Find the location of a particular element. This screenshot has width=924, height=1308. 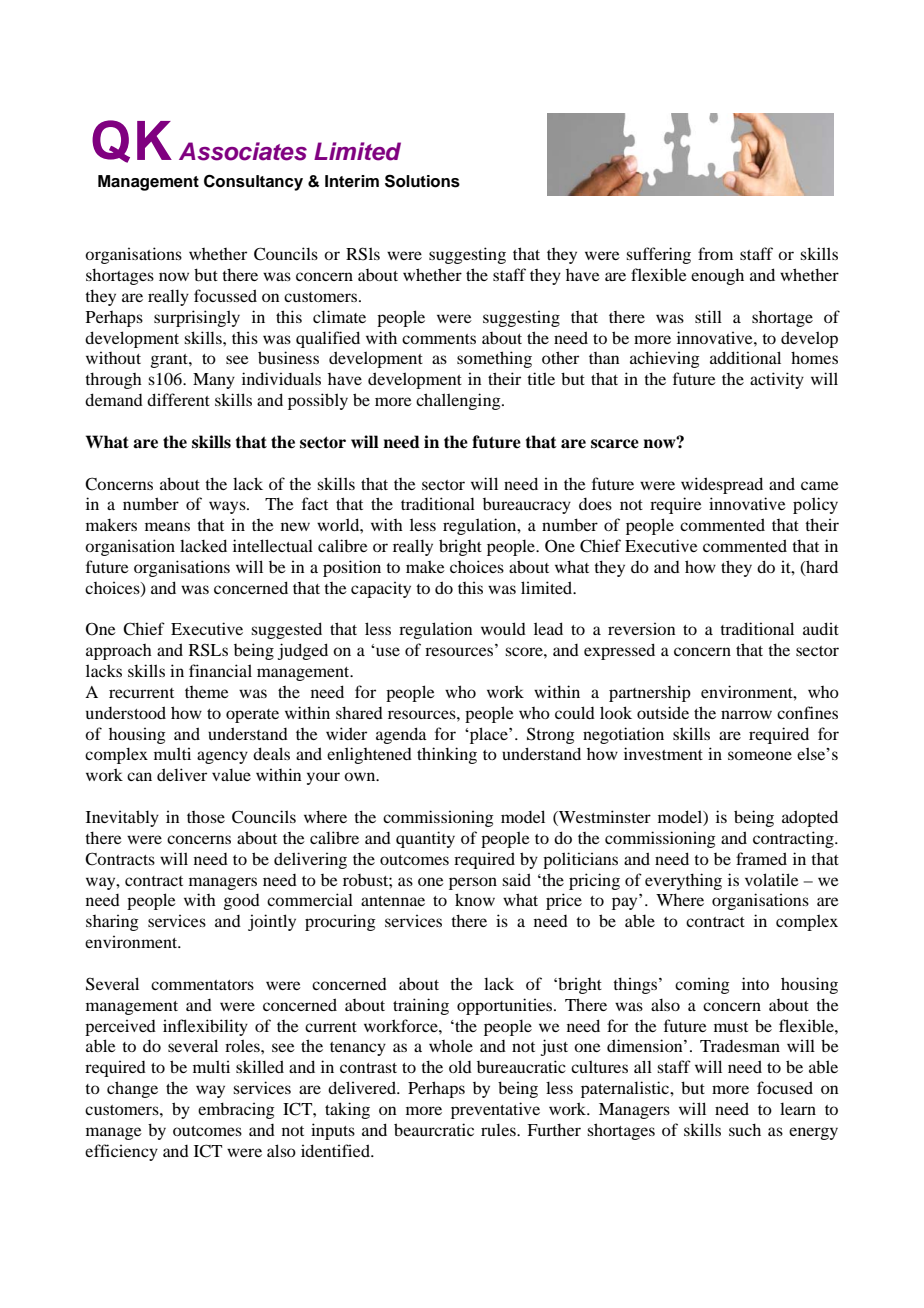

framed is located at coordinates (761, 858).
